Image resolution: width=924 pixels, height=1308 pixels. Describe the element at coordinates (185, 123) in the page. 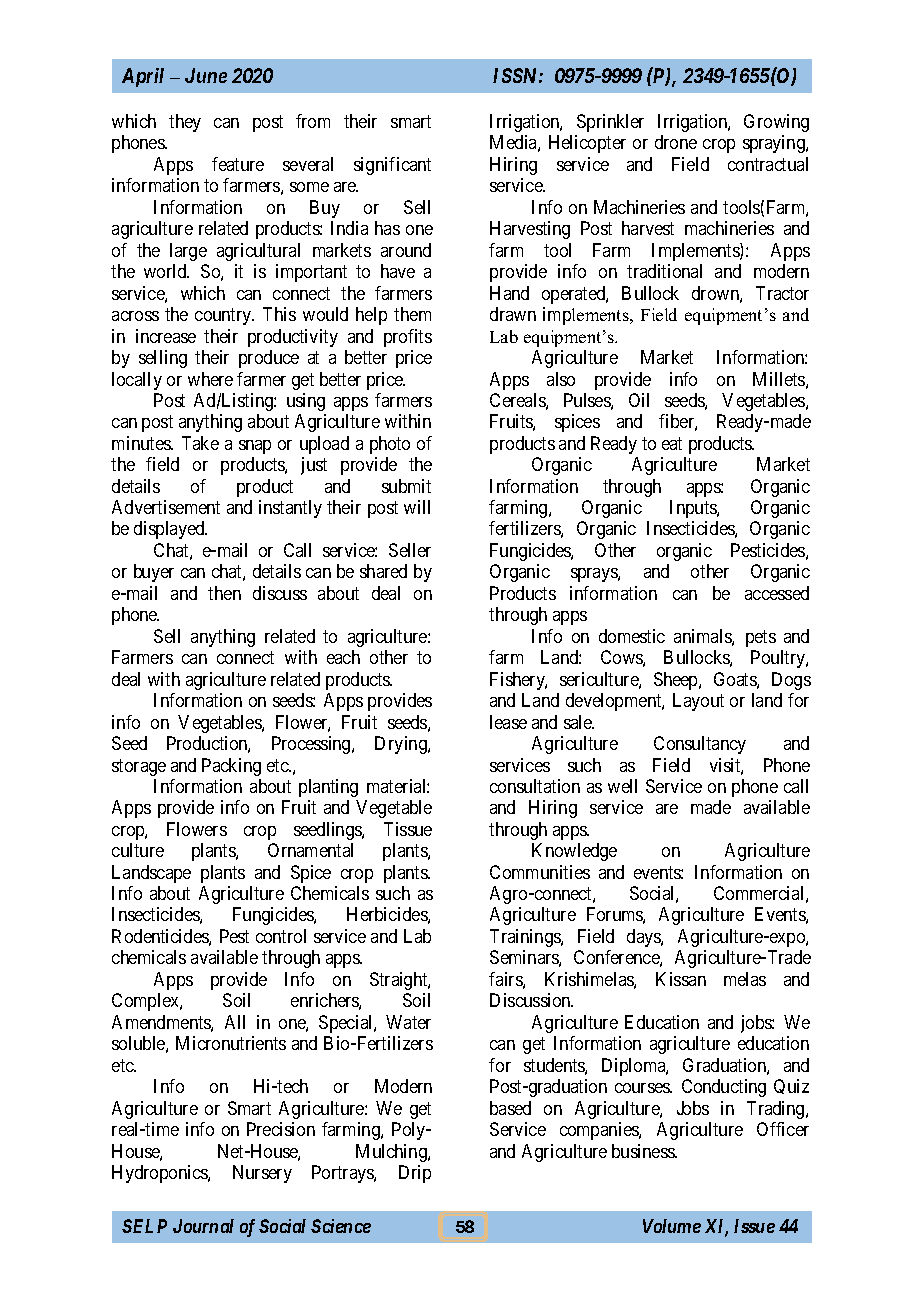

I see `they` at that location.
